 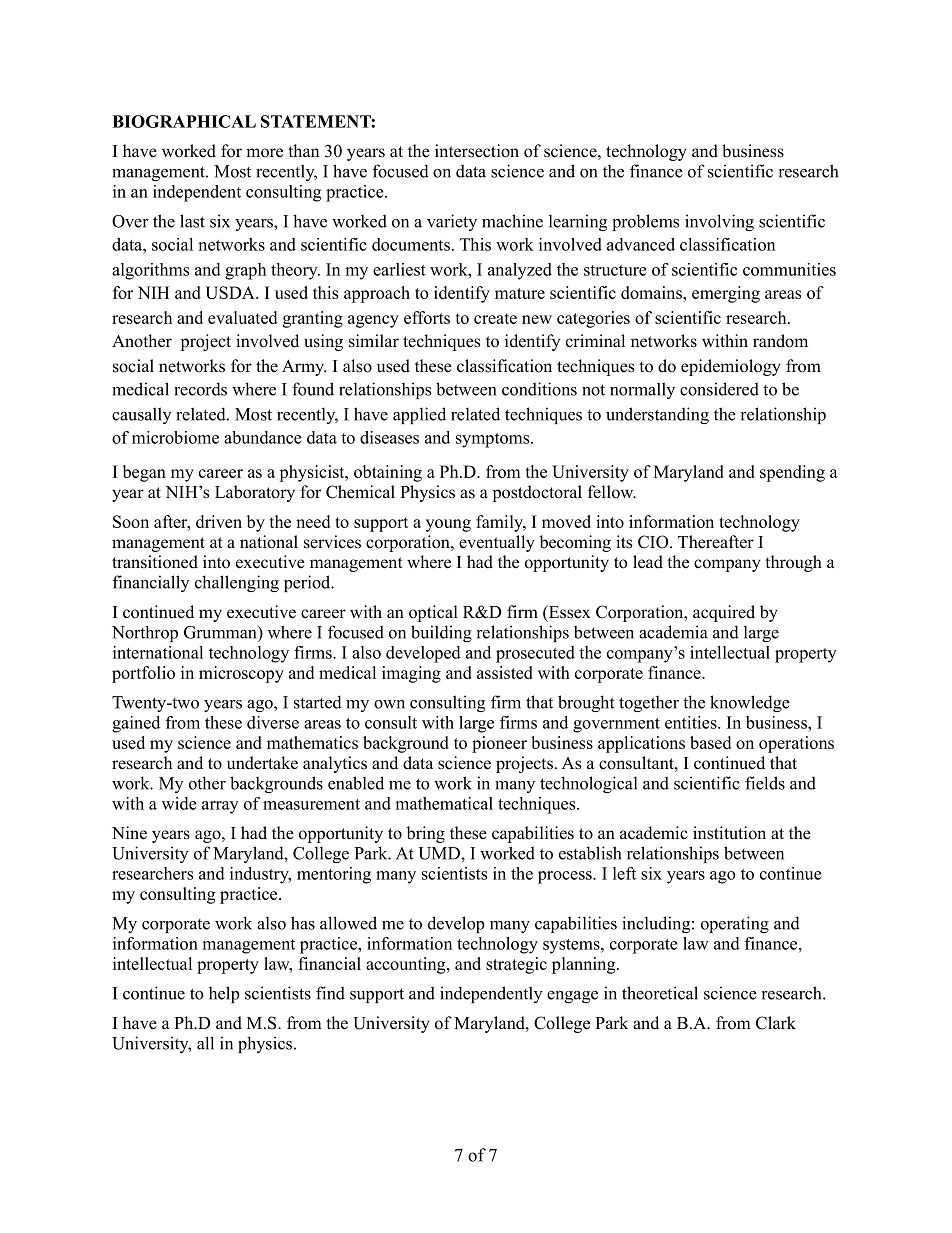 What do you see at coordinates (516, 965) in the screenshot?
I see `strategic` at bounding box center [516, 965].
